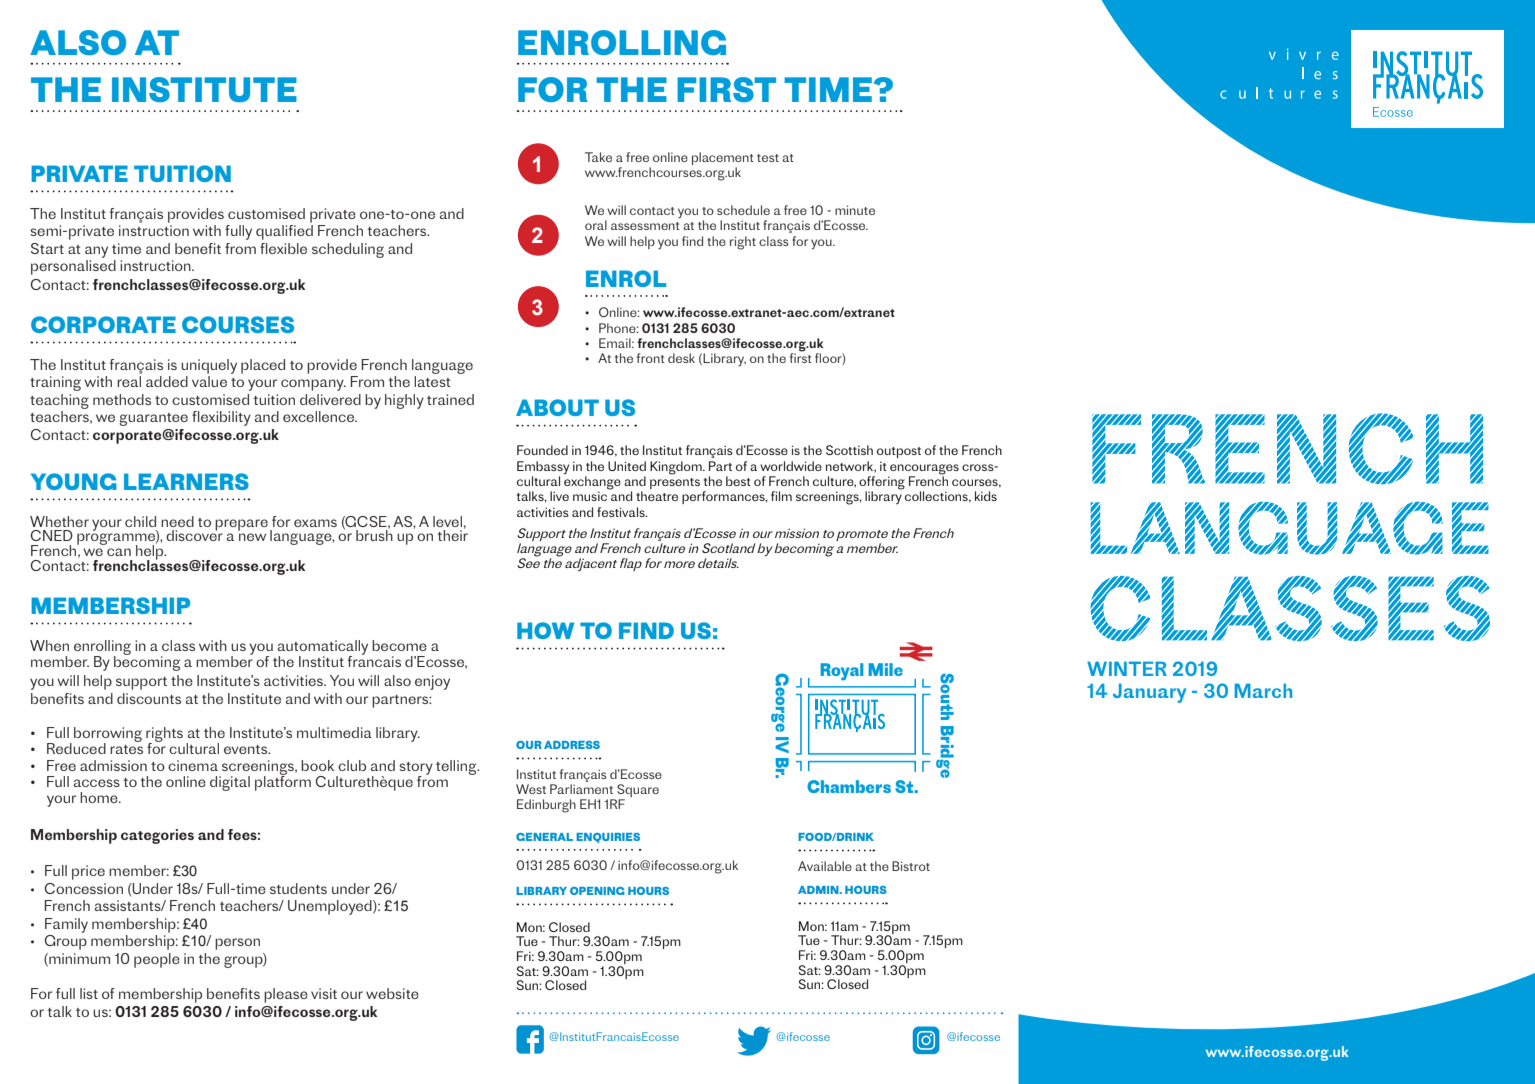 This screenshot has height=1084, width=1535. What do you see at coordinates (598, 157) in the screenshot?
I see `Take` at bounding box center [598, 157].
